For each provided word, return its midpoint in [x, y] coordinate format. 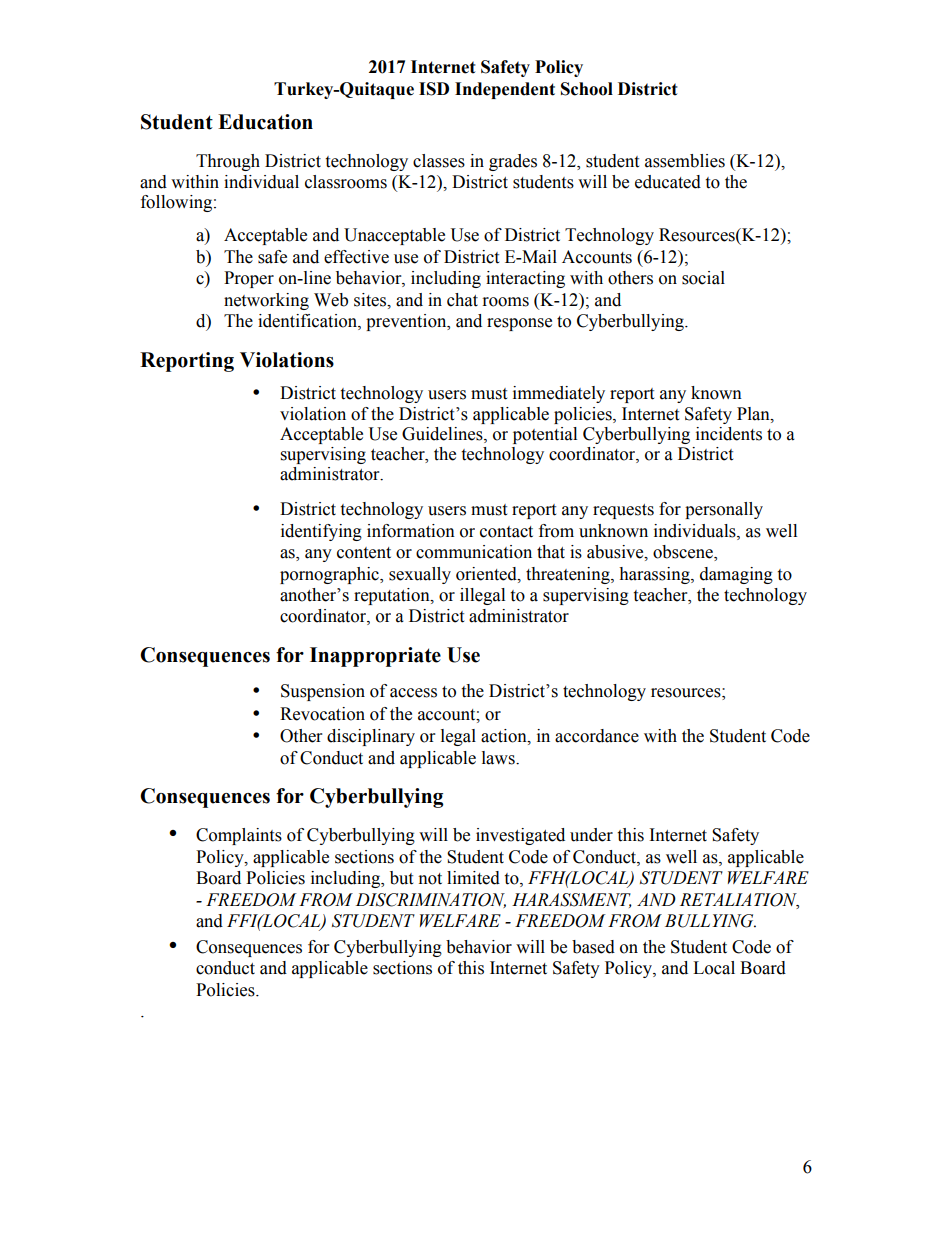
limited [473, 878]
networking [266, 301]
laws [499, 758]
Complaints [239, 836]
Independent [505, 90]
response [519, 324]
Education [265, 122]
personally [724, 510]
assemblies [685, 161]
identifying [321, 532]
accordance [597, 736]
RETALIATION [739, 900]
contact [506, 532]
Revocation [322, 714]
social [703, 278]
